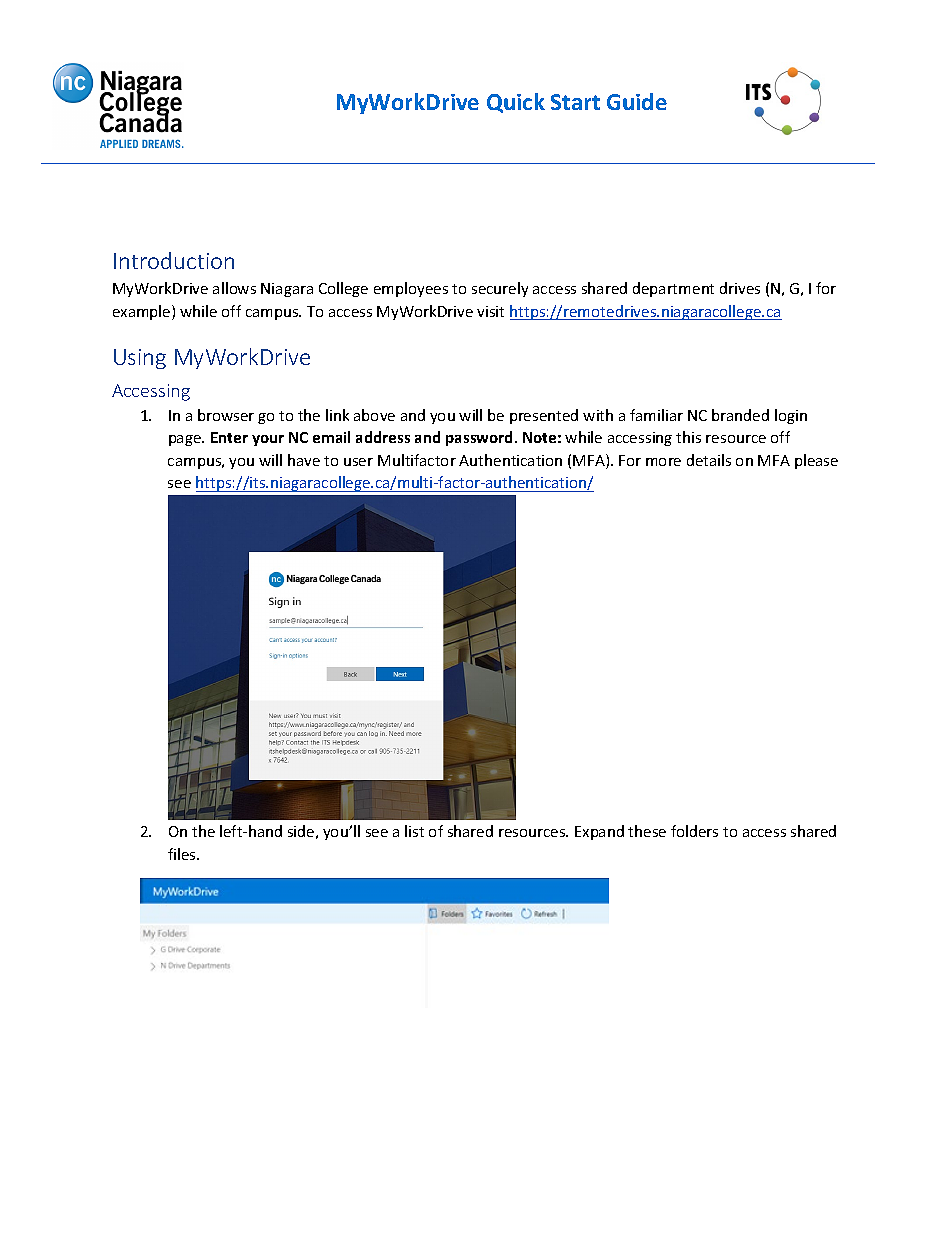 The image size is (952, 1233). I want to click on these, so click(647, 831).
